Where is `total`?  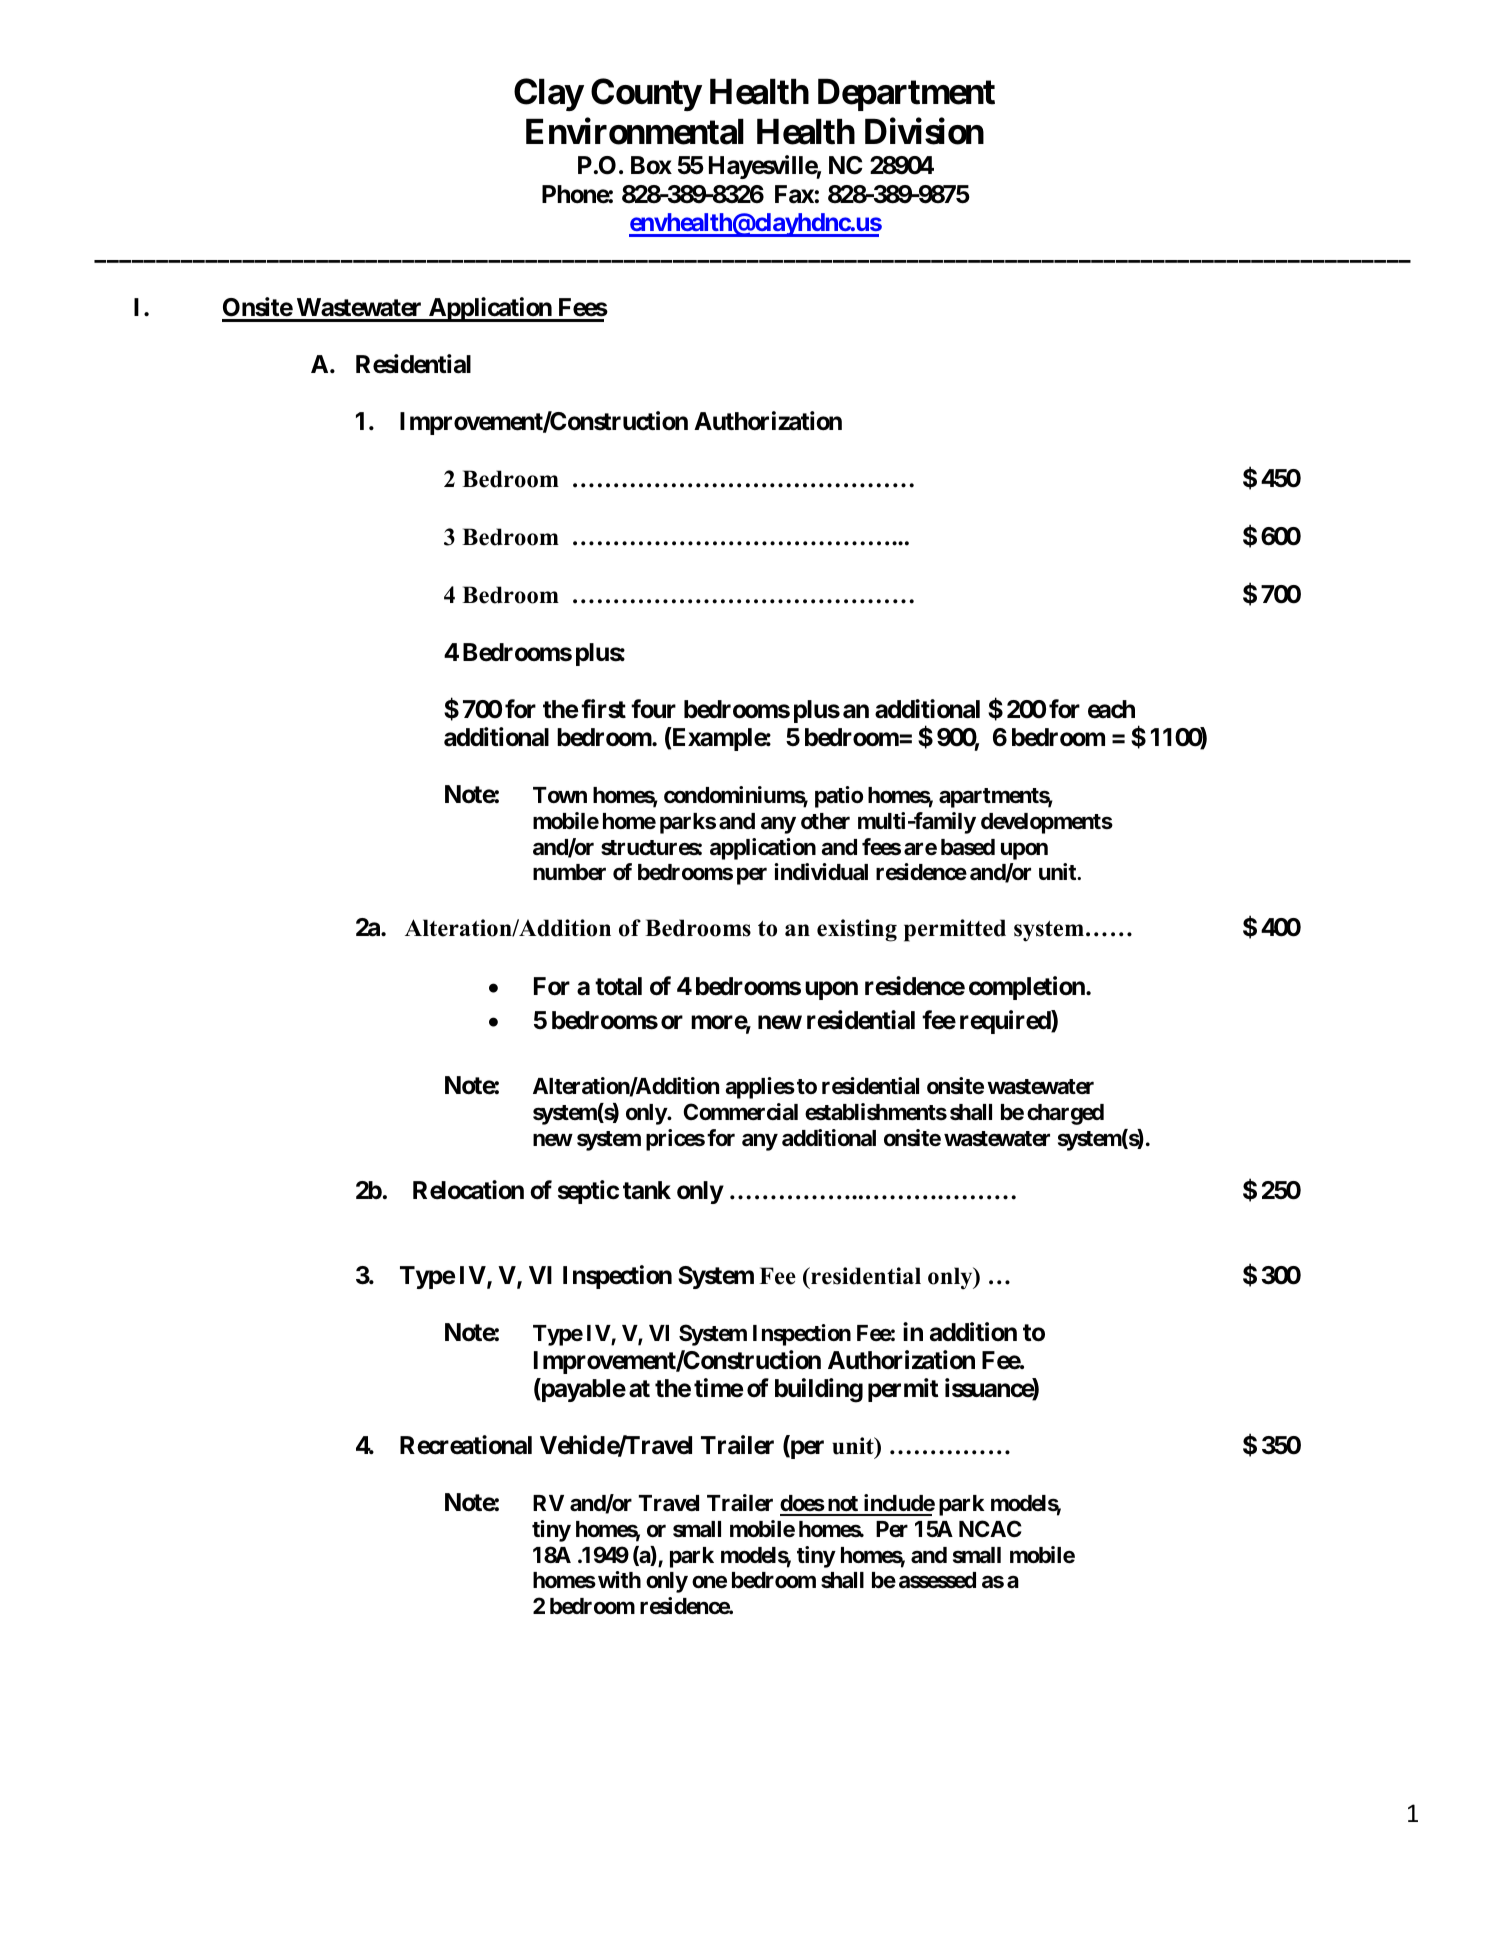 total is located at coordinates (618, 986).
